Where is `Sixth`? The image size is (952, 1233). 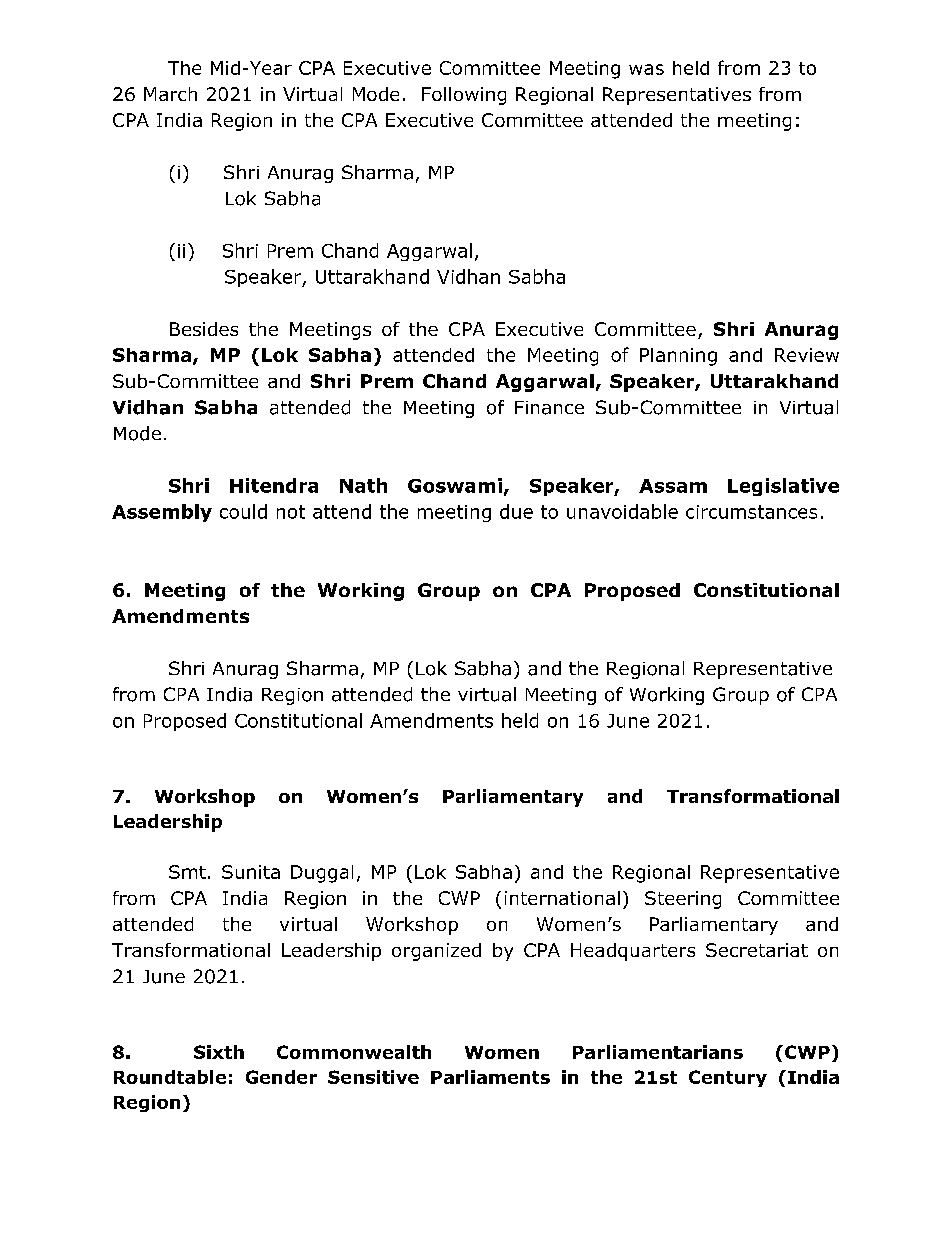
Sixth is located at coordinates (219, 1052).
